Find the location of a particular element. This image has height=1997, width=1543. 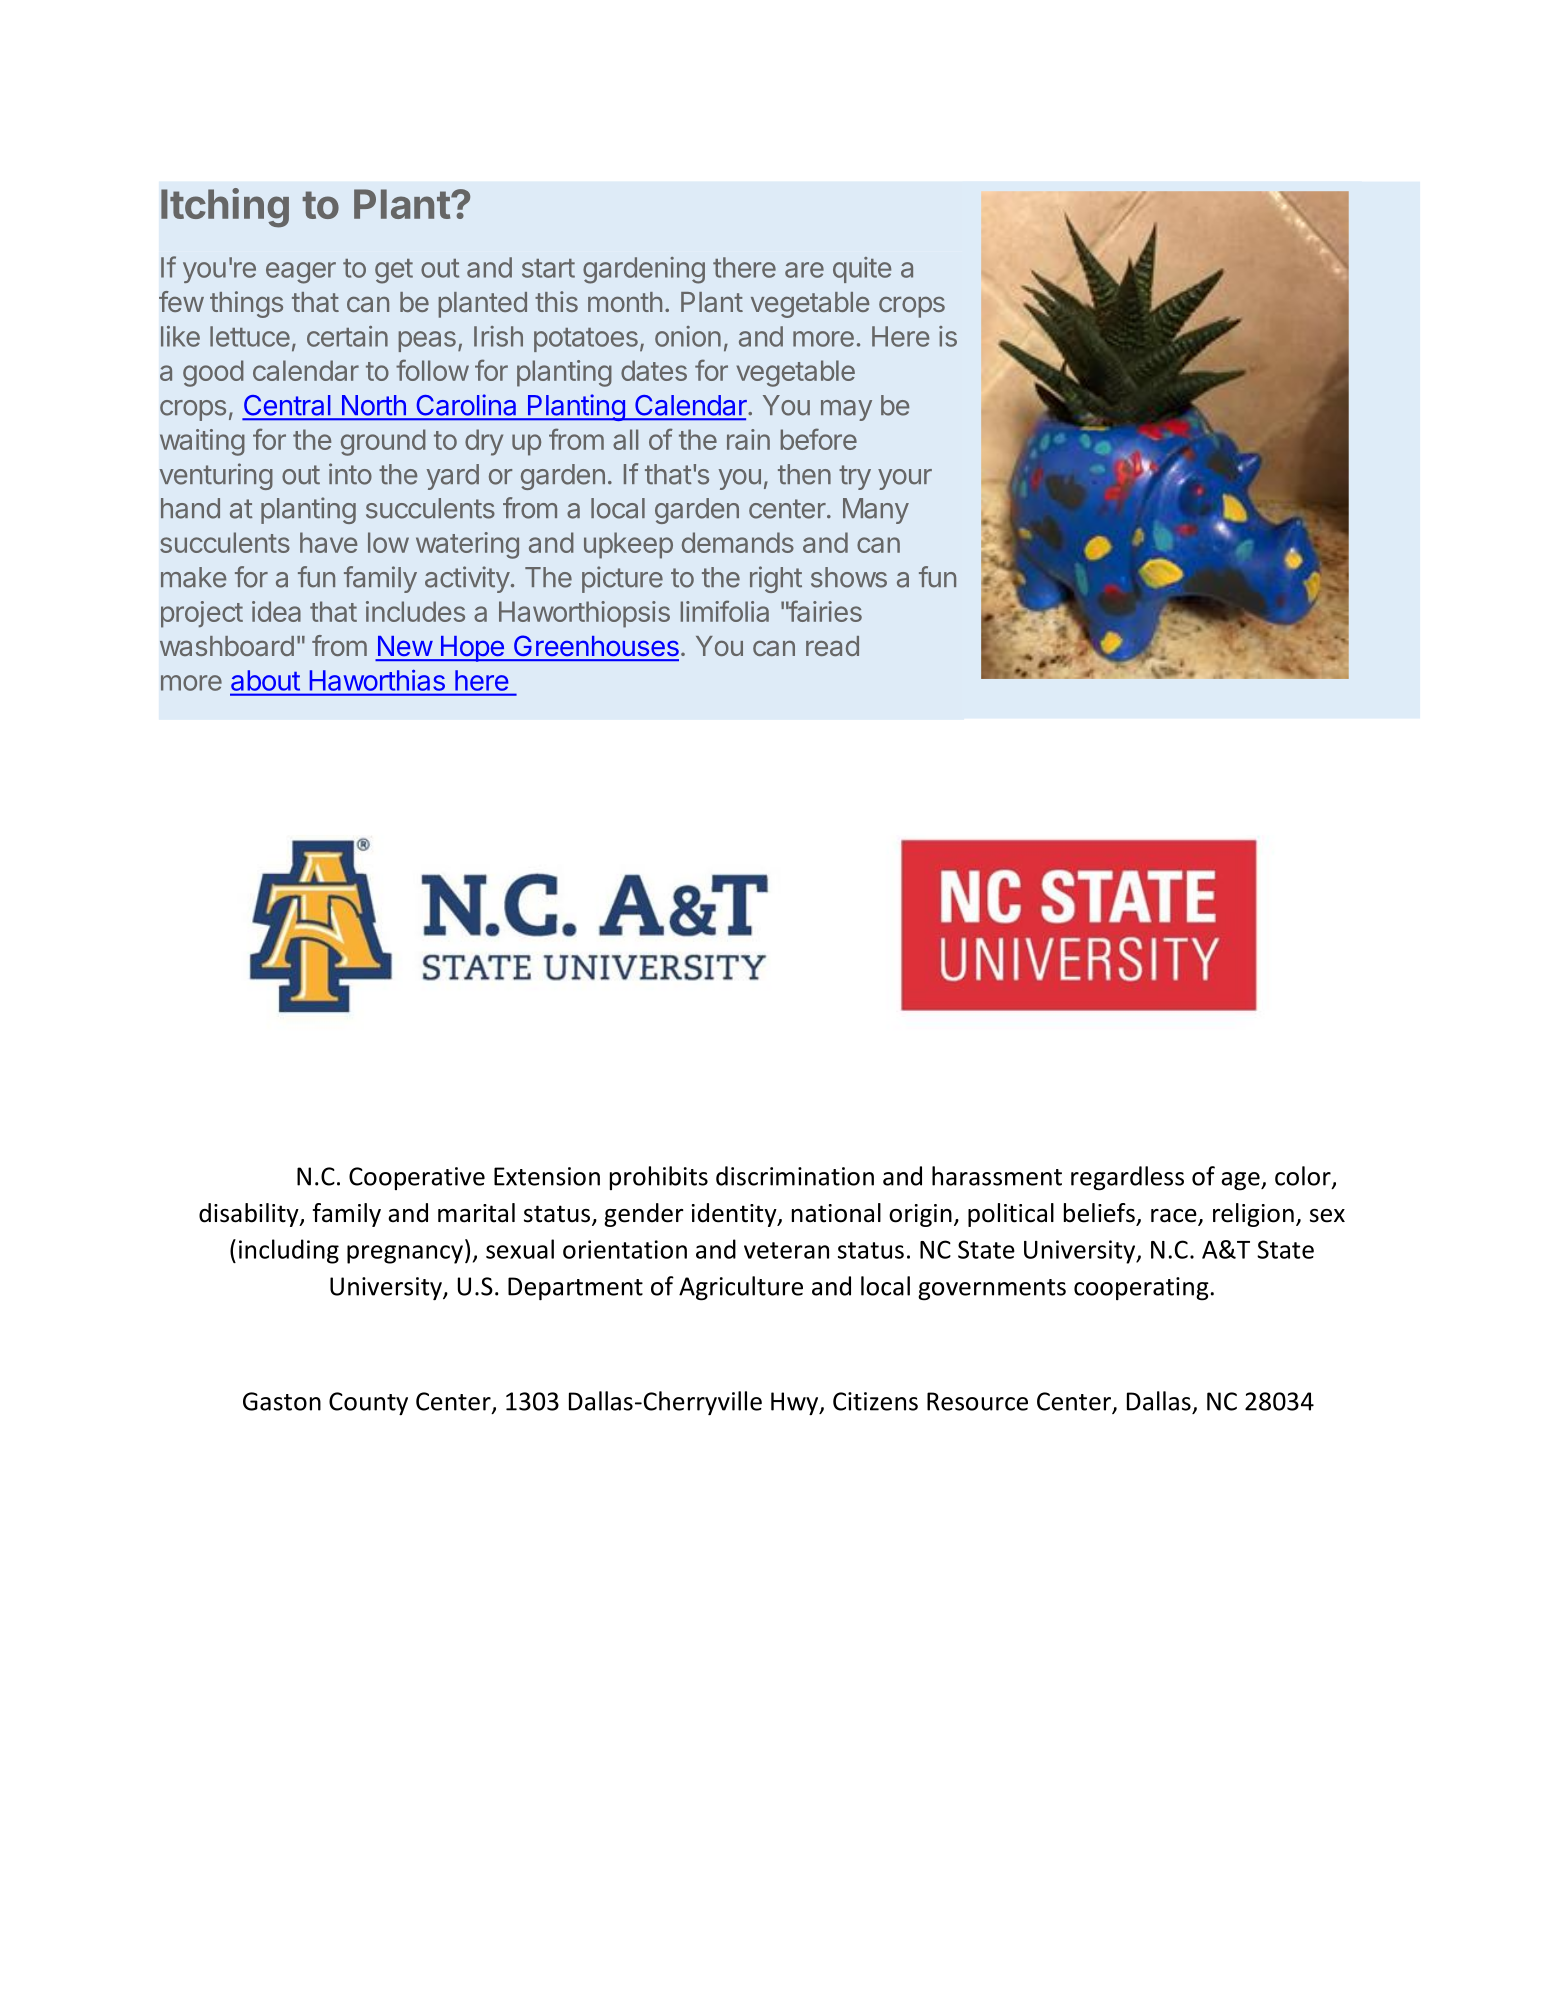

right is located at coordinates (776, 579).
